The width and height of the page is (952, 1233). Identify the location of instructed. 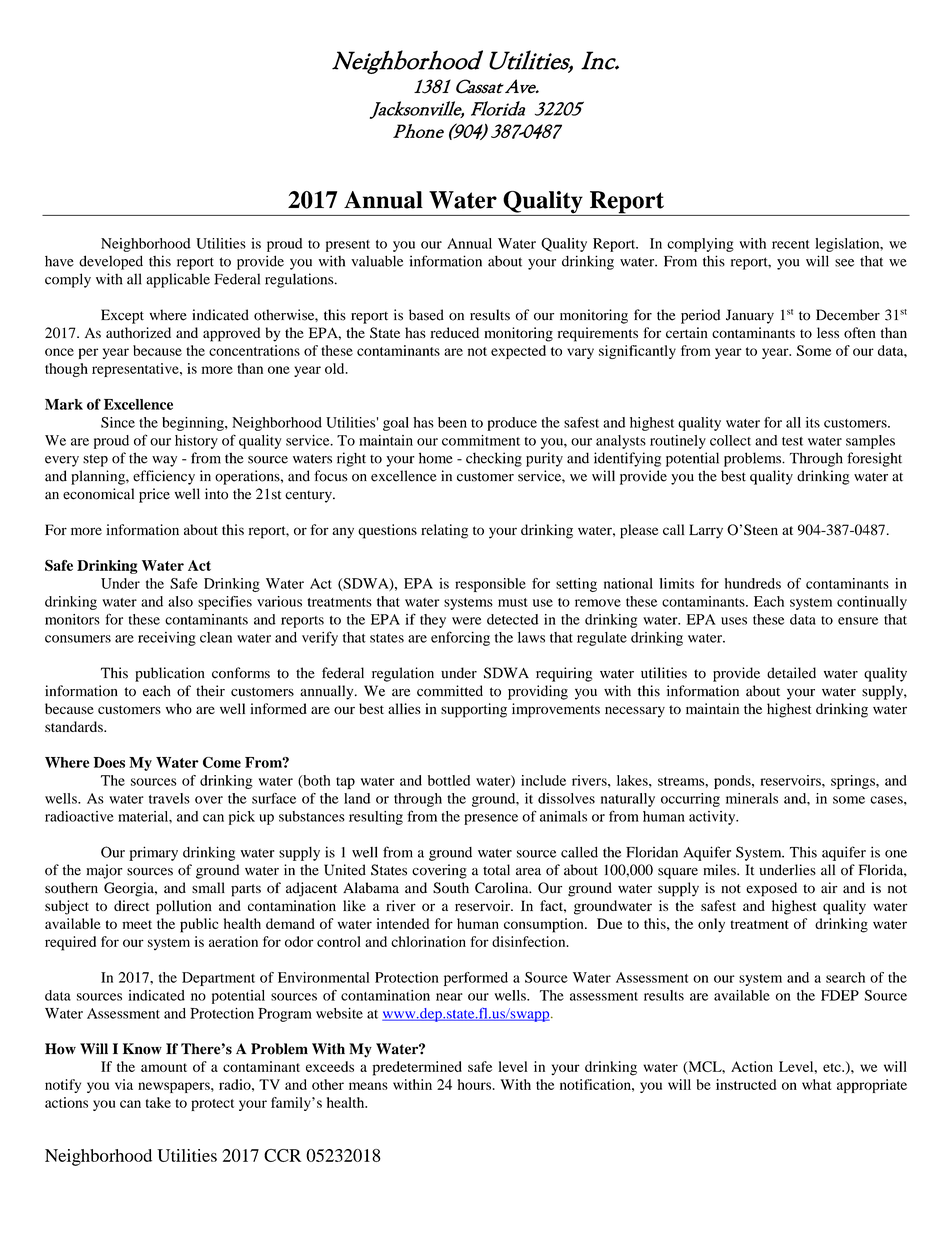
(746, 1084).
